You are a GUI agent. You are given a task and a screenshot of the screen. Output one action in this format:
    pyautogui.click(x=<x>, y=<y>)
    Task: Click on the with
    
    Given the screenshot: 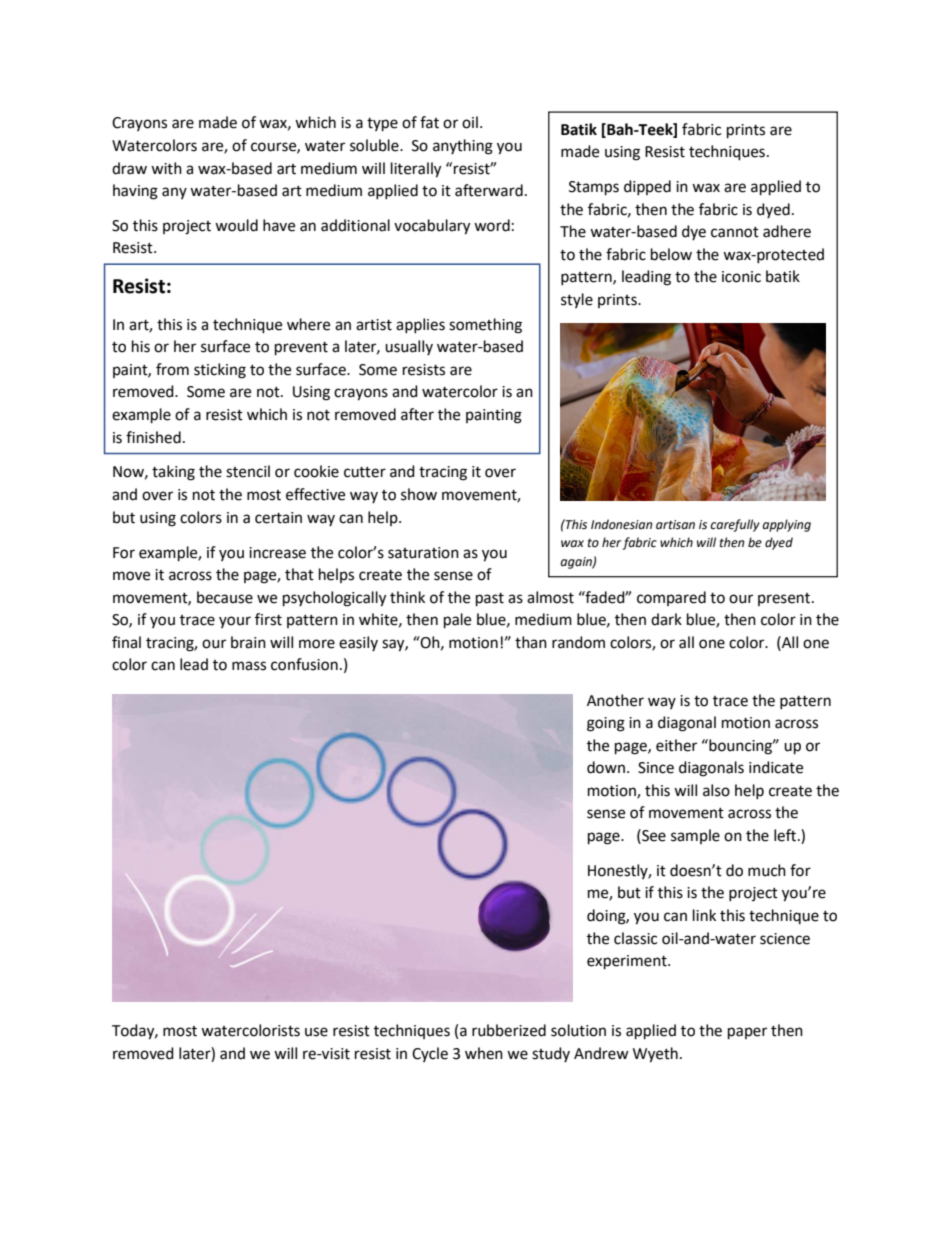 What is the action you would take?
    pyautogui.click(x=166, y=168)
